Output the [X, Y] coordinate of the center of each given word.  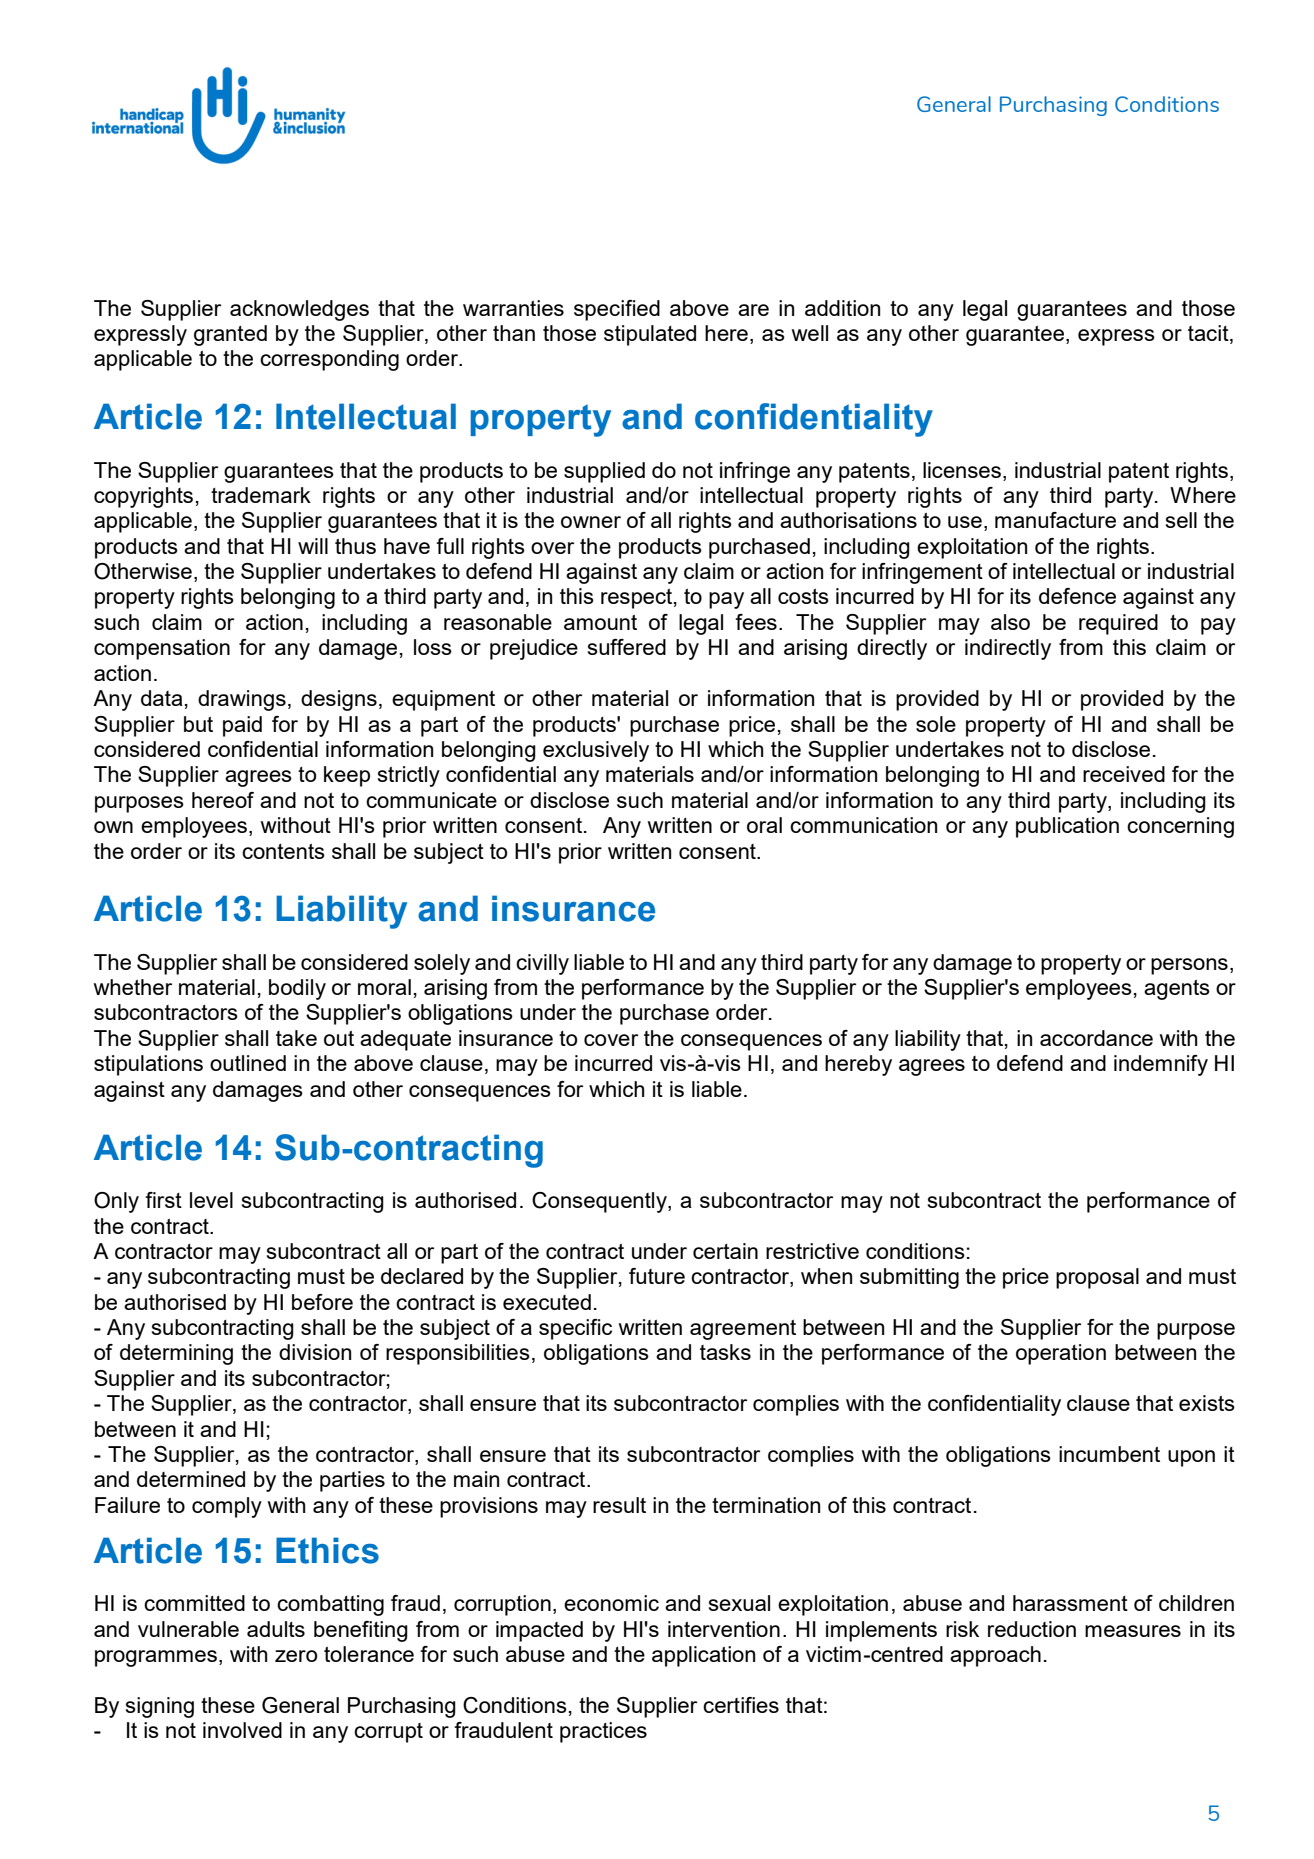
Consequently [600, 1202]
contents [283, 851]
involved [242, 1730]
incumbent [1109, 1454]
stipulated [650, 335]
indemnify [1161, 1065]
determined [191, 1479]
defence [1077, 596]
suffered [627, 647]
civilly [542, 964]
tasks [725, 1352]
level [211, 1200]
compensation [162, 649]
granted [230, 335]
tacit [1209, 334]
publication [1067, 827]
